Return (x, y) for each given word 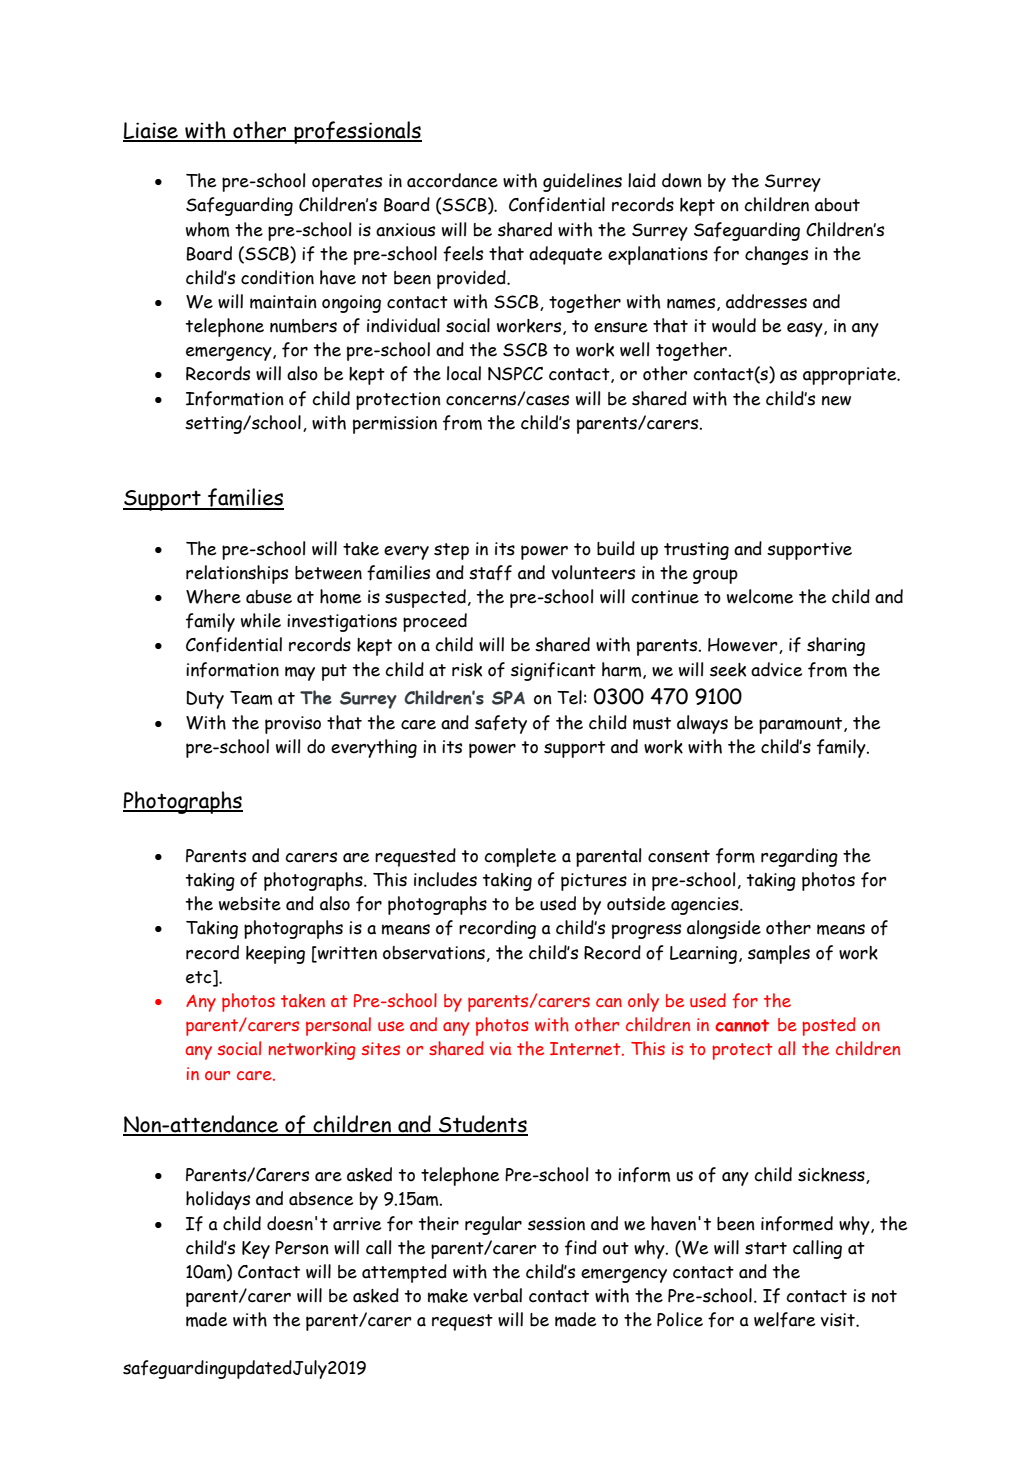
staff (490, 573)
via (500, 1048)
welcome (760, 596)
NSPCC (515, 374)
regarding (799, 857)
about (837, 205)
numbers (303, 326)
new (836, 401)
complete (520, 857)
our (217, 1075)
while (261, 620)
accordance (452, 180)
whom (207, 229)
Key (256, 1250)
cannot (742, 1025)
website (250, 904)
